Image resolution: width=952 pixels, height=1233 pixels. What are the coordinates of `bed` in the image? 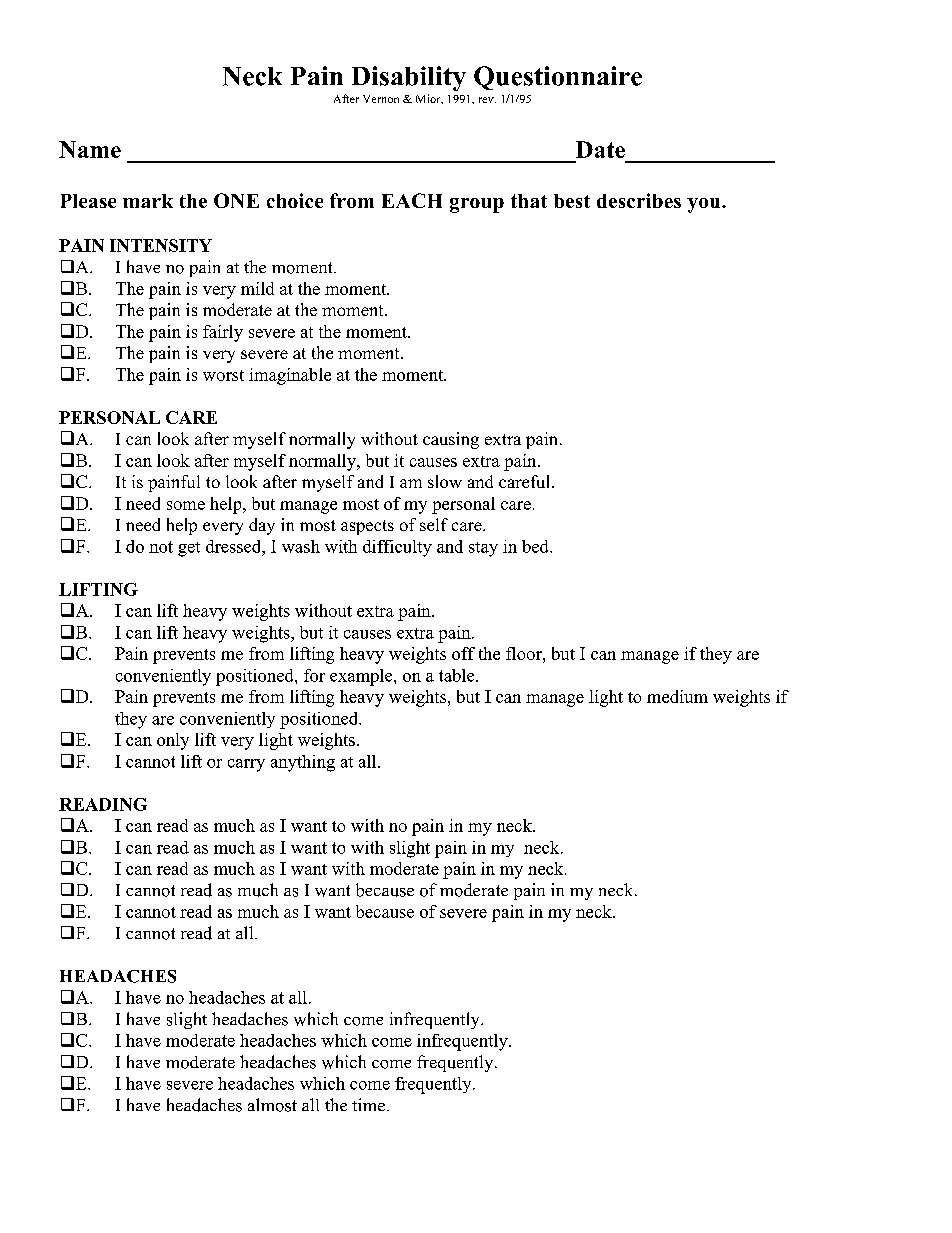 It's located at (536, 546).
